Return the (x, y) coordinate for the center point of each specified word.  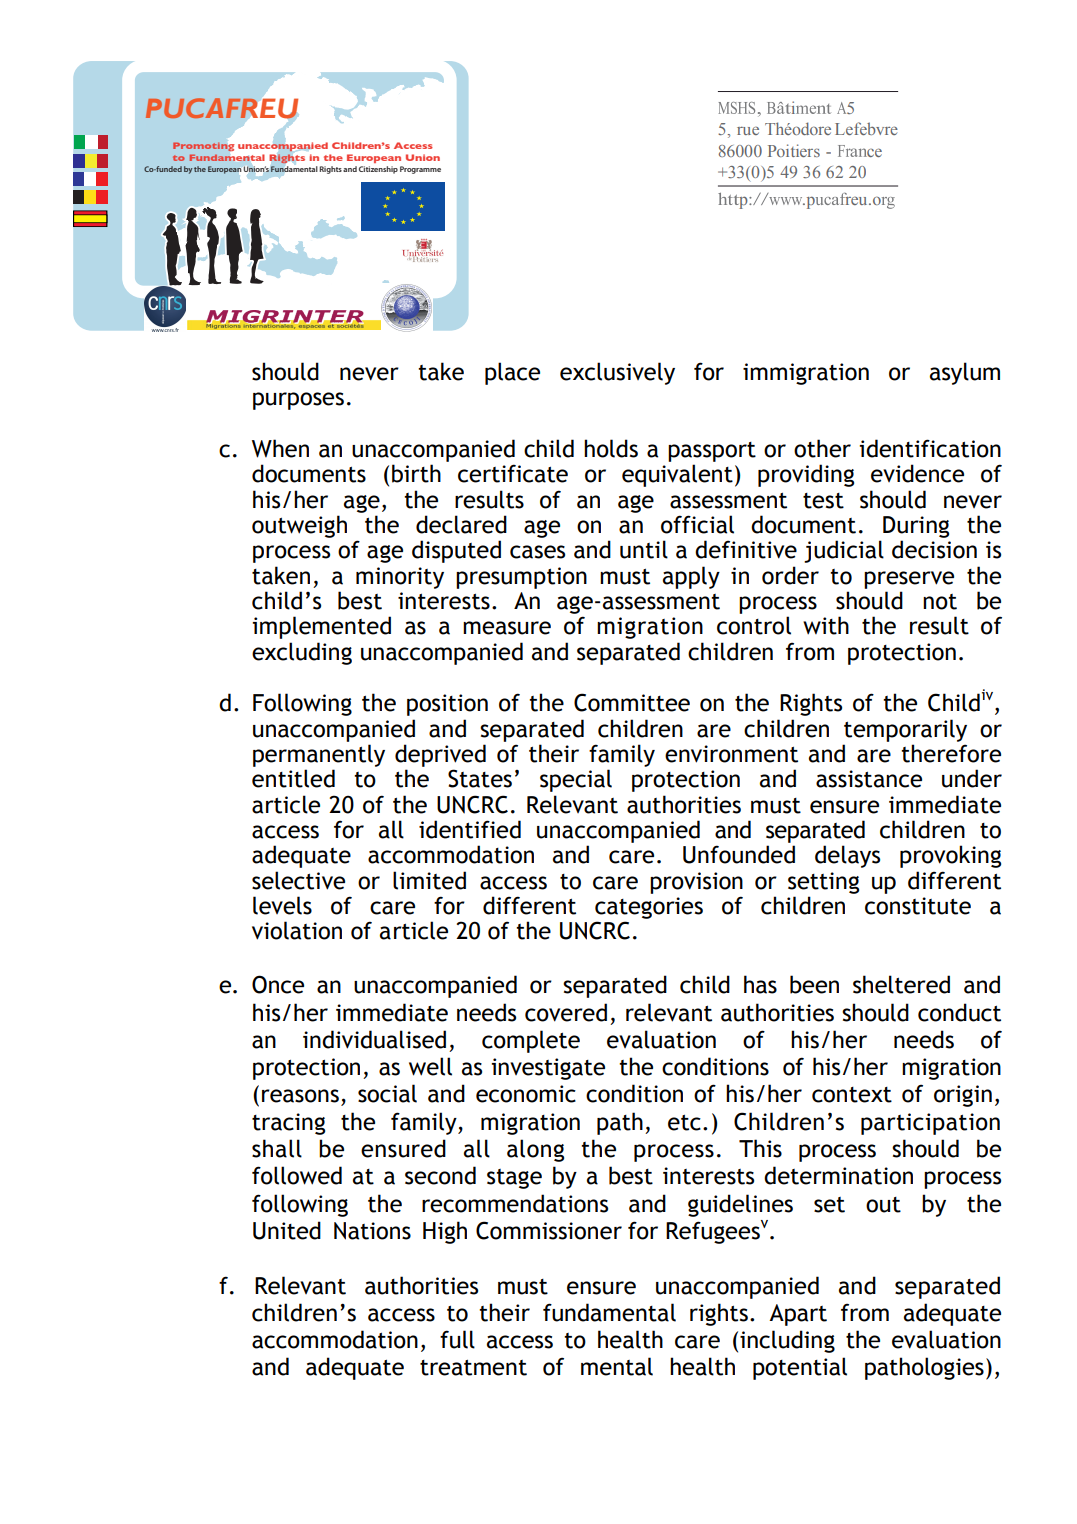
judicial (844, 551)
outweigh (299, 526)
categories (649, 908)
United (287, 1230)
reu (856, 199)
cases (537, 552)
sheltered (901, 984)
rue (748, 131)
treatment (473, 1368)
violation (297, 930)
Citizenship (378, 170)
